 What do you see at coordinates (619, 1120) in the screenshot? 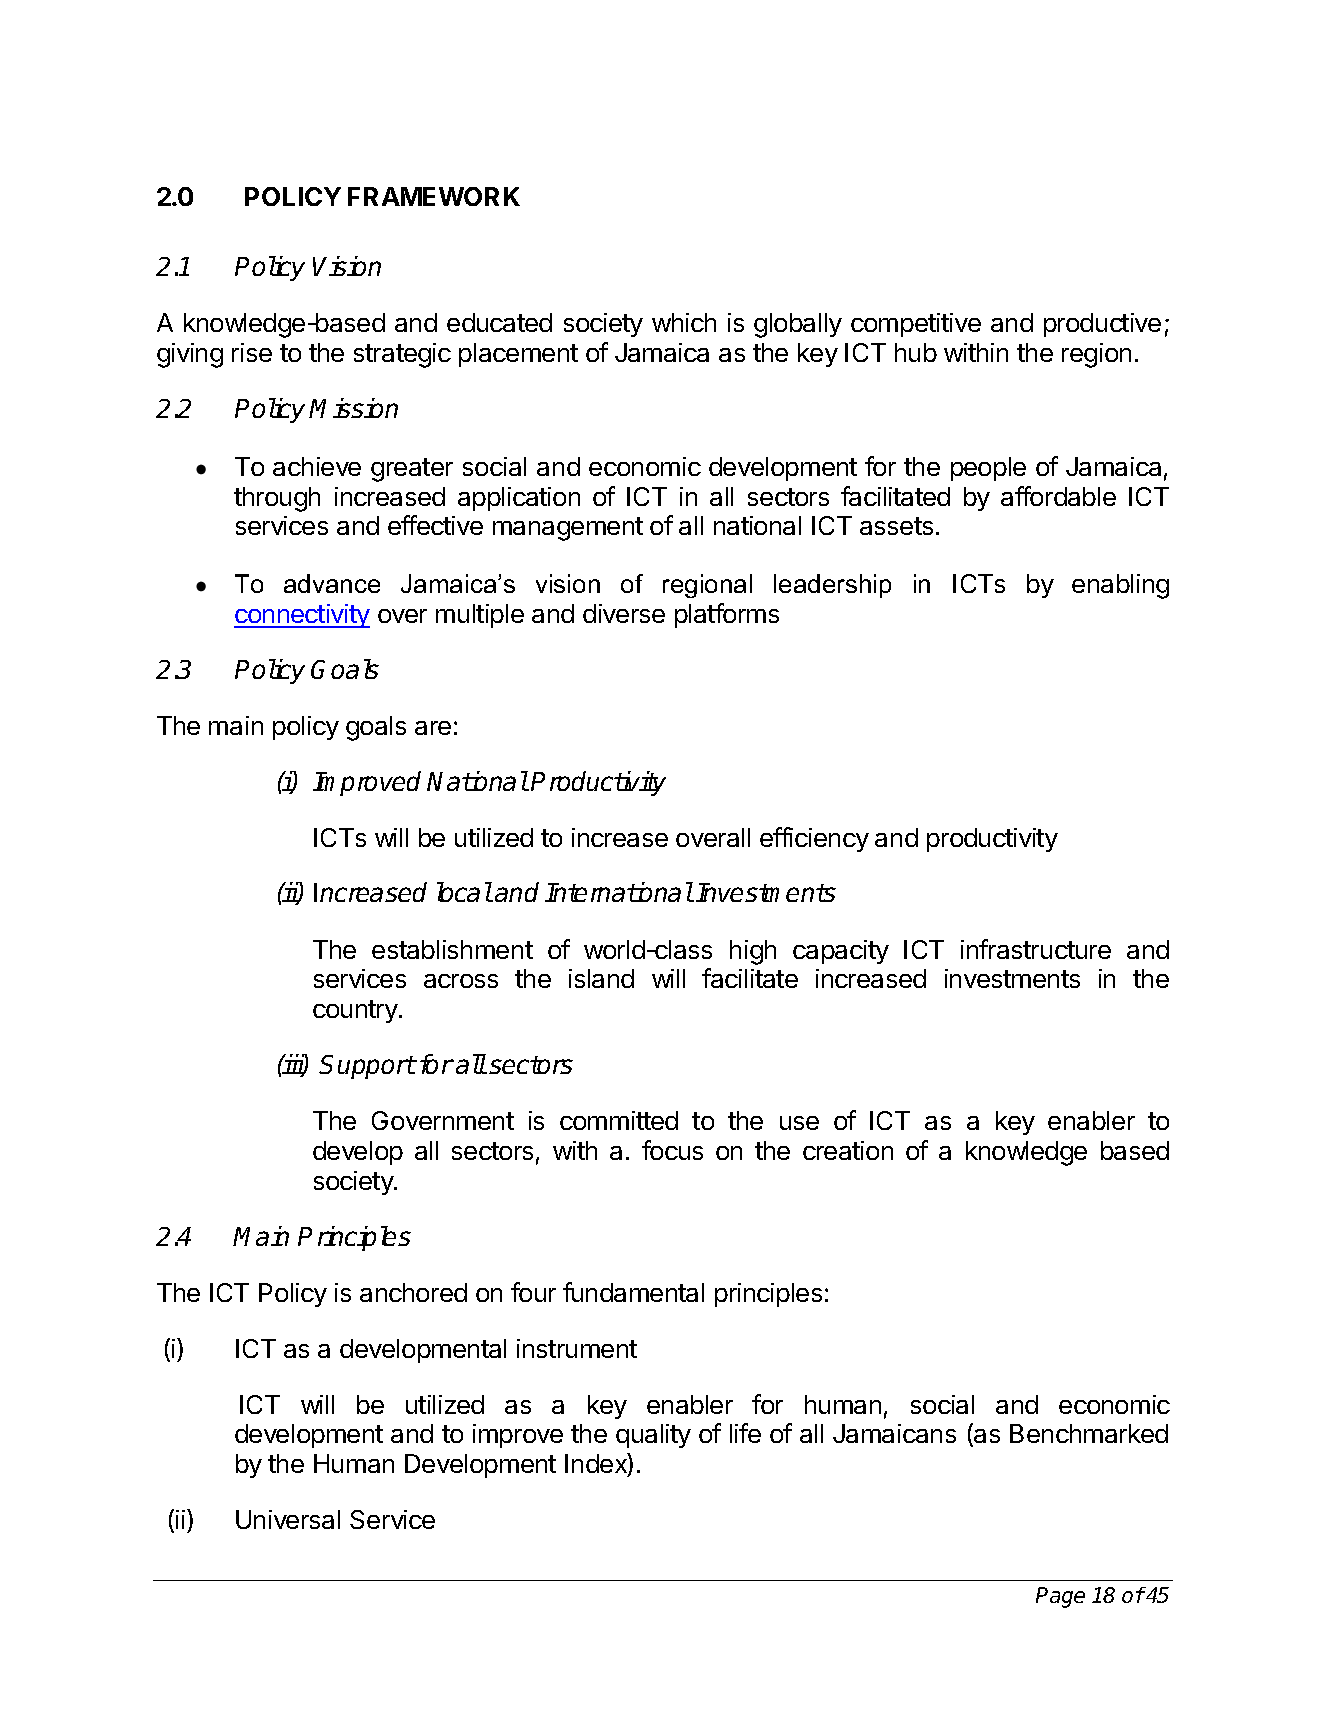
I see `committed` at bounding box center [619, 1120].
